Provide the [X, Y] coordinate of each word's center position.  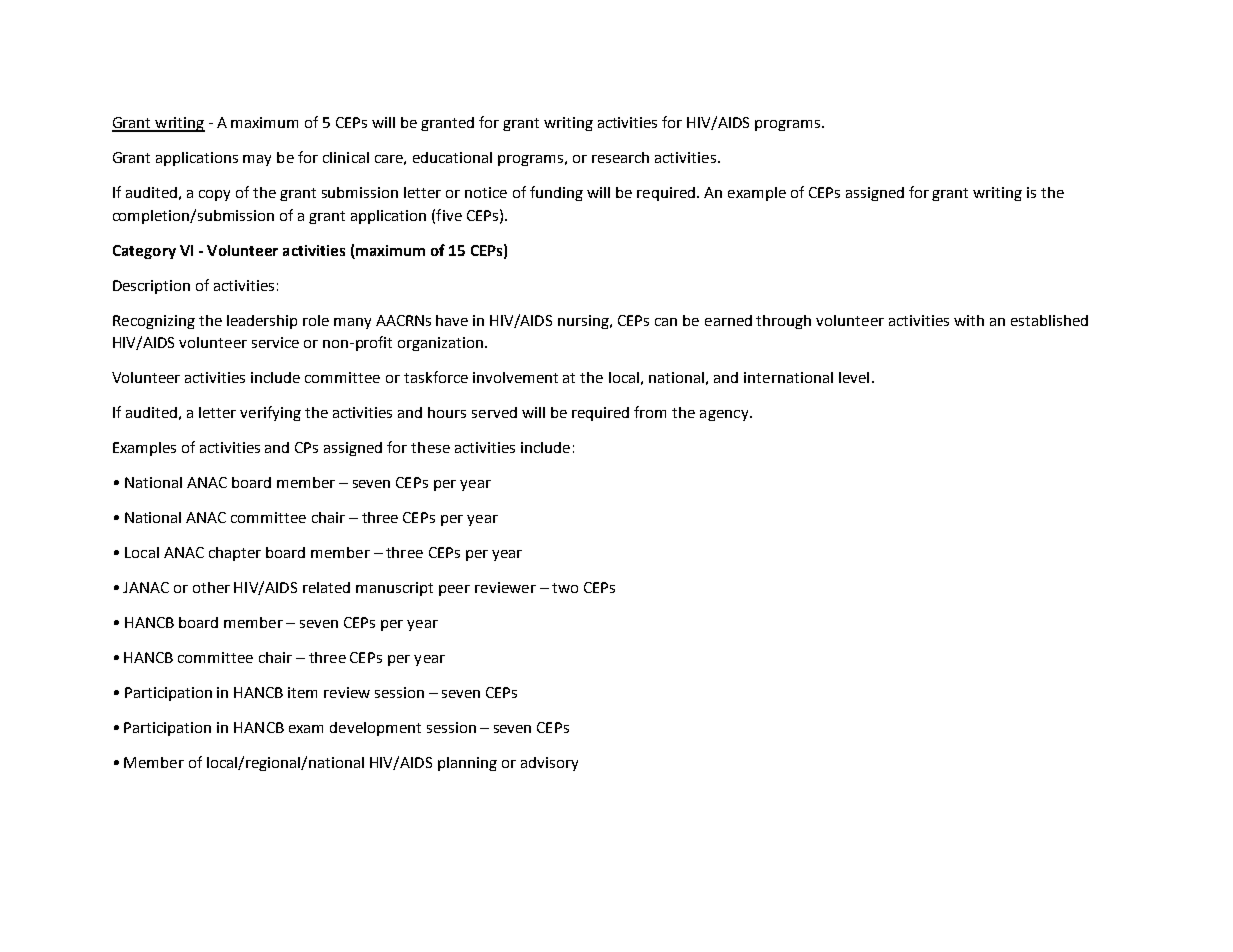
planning [467, 764]
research [620, 157]
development [375, 729]
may [257, 160]
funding [556, 193]
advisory [549, 764]
